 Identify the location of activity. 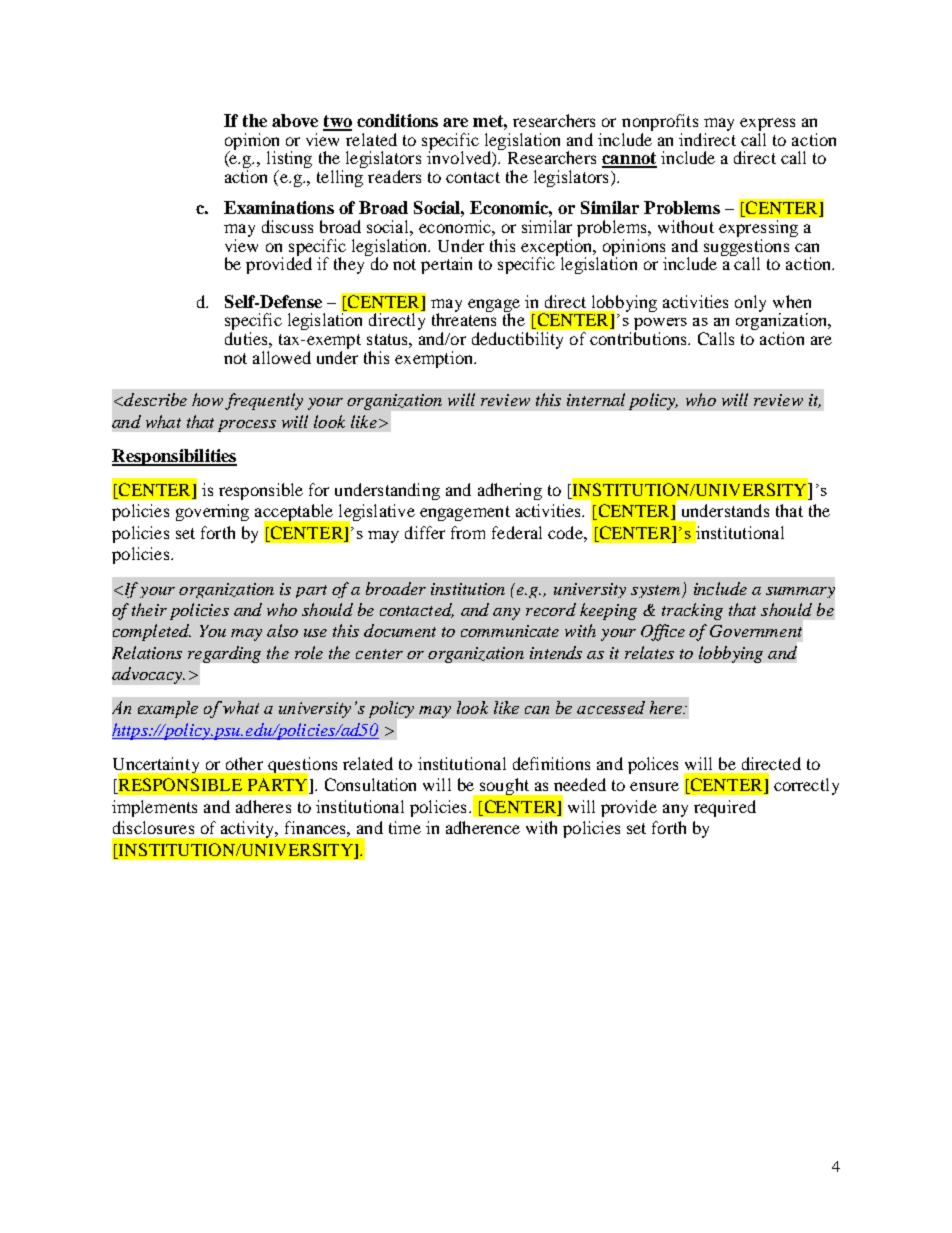
(249, 829).
